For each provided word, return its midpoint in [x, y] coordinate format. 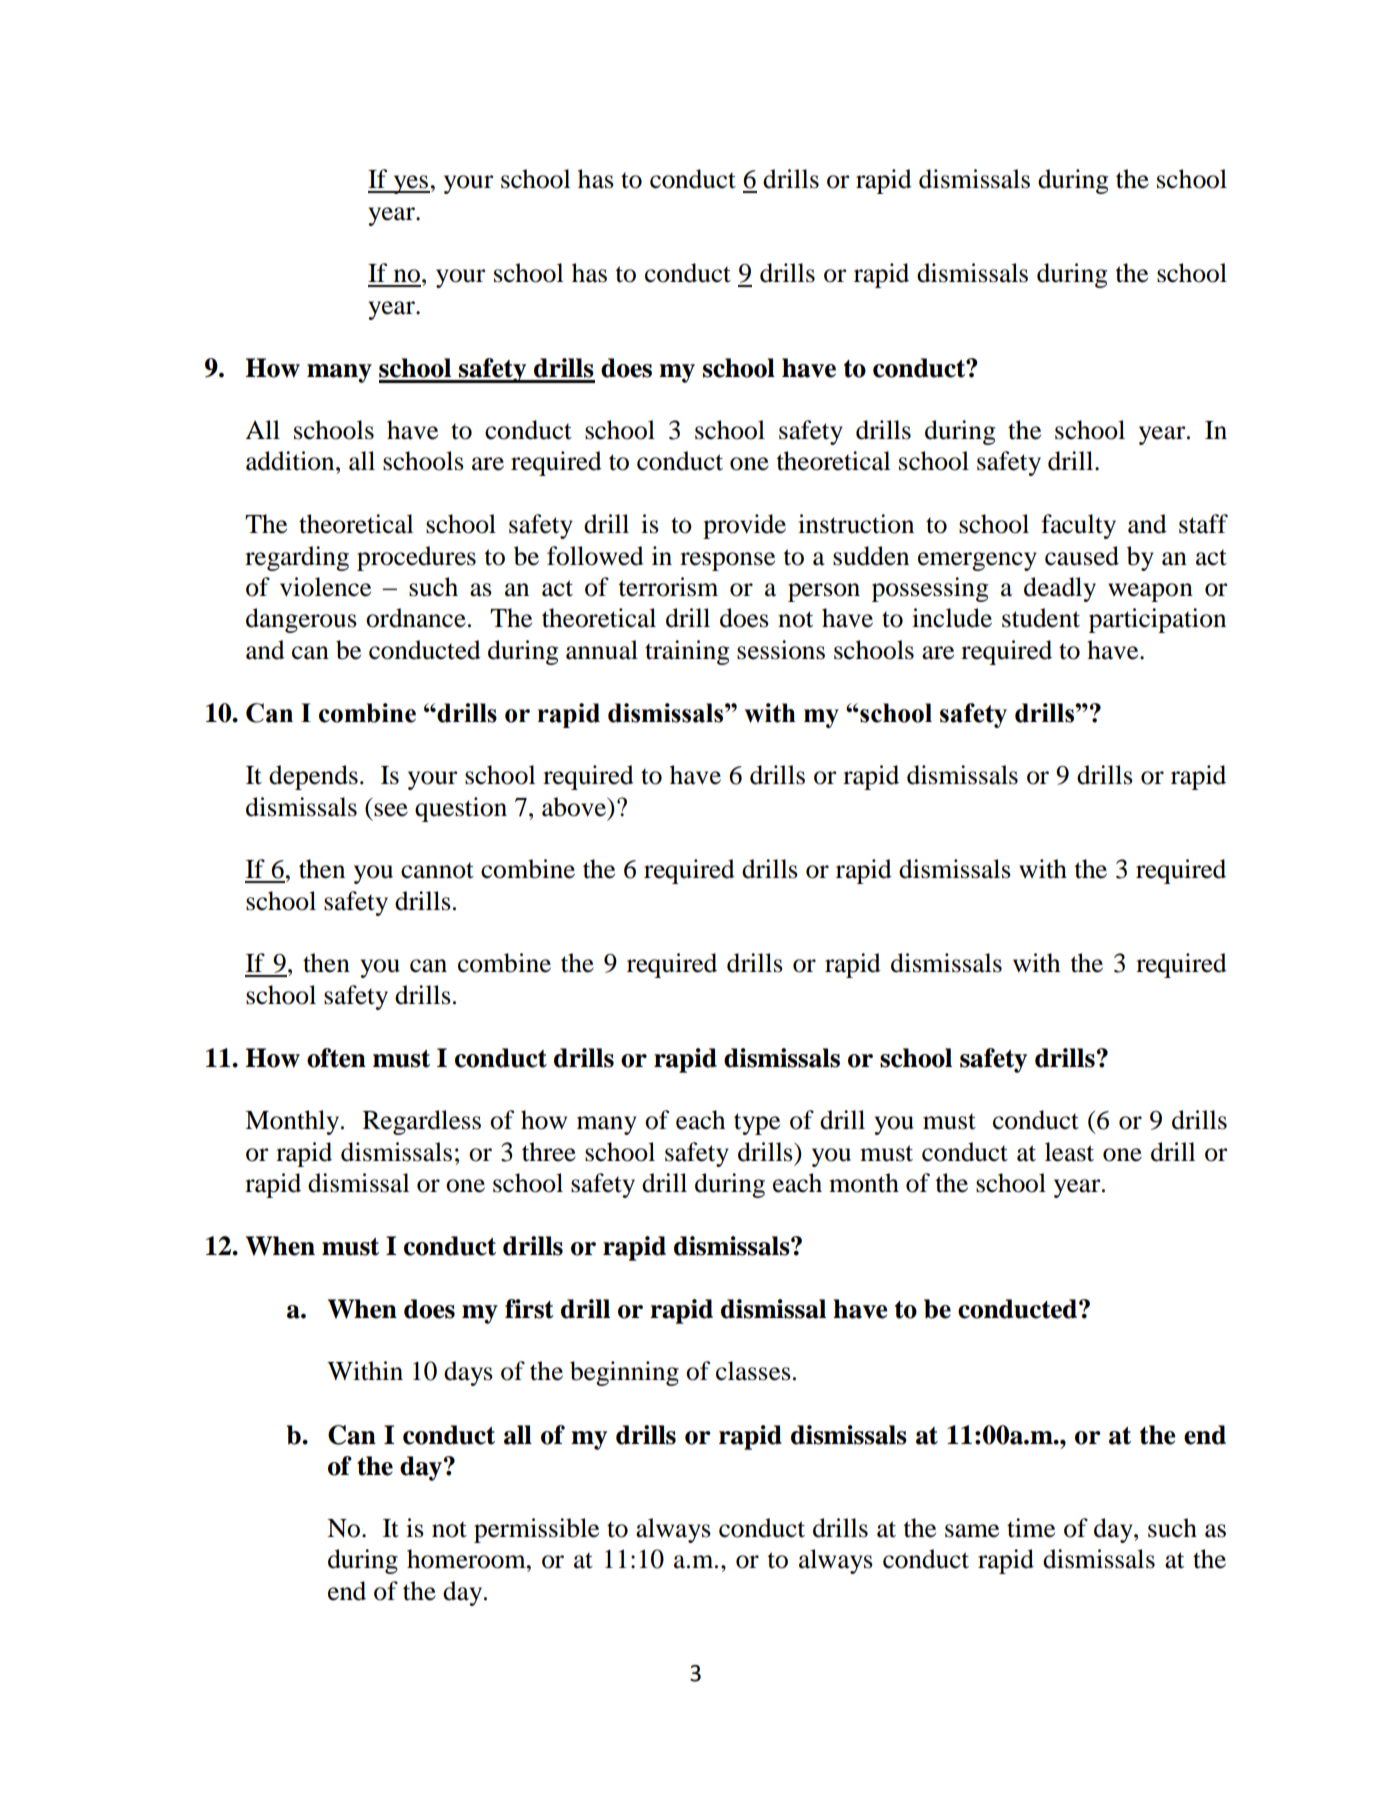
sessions [781, 650]
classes [753, 1371]
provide [744, 526]
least [1069, 1152]
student [1041, 618]
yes [410, 184]
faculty [1078, 526]
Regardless [422, 1122]
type [757, 1124]
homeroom [467, 1559]
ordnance [416, 618]
